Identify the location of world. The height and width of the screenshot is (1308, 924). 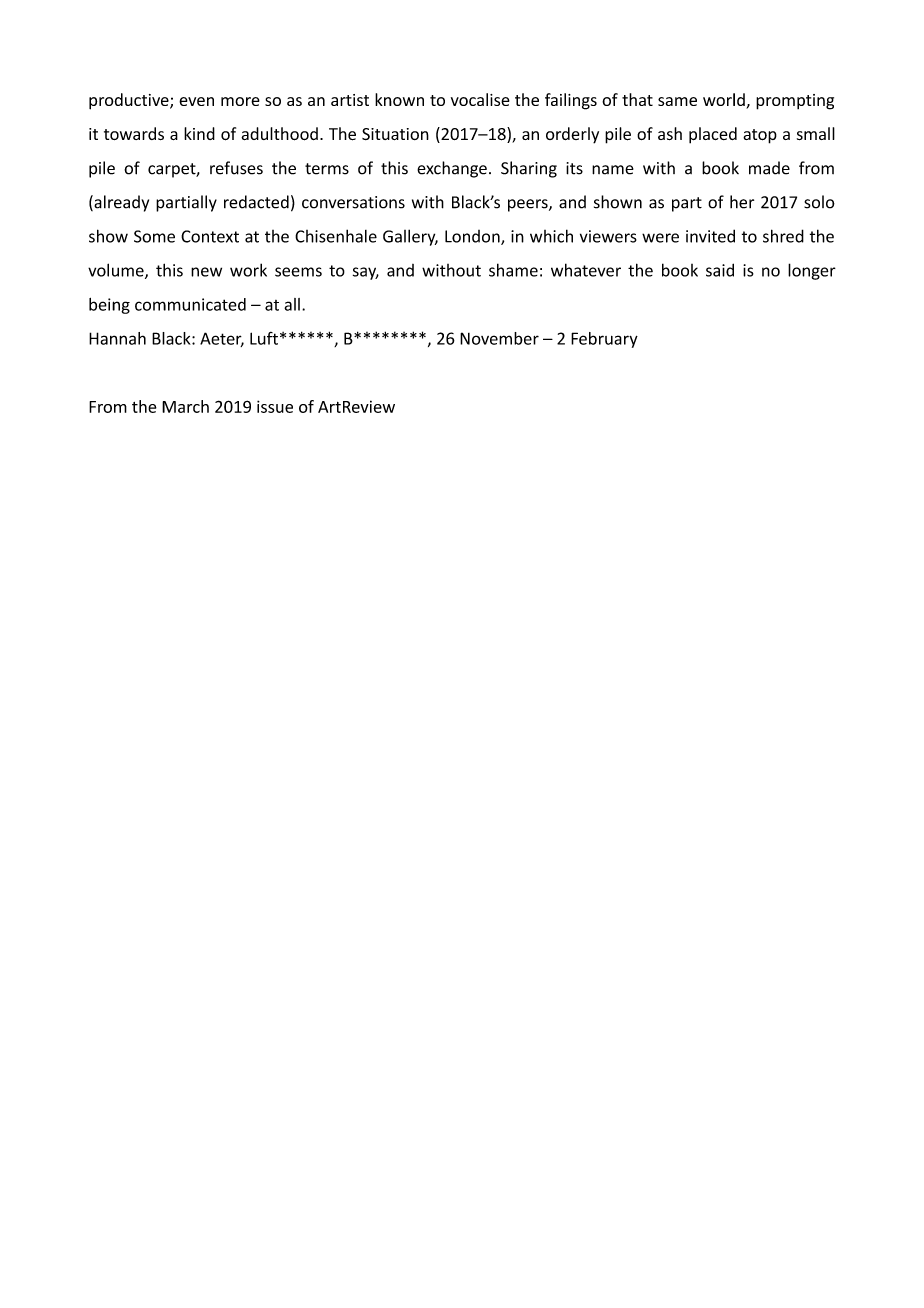
(725, 101).
